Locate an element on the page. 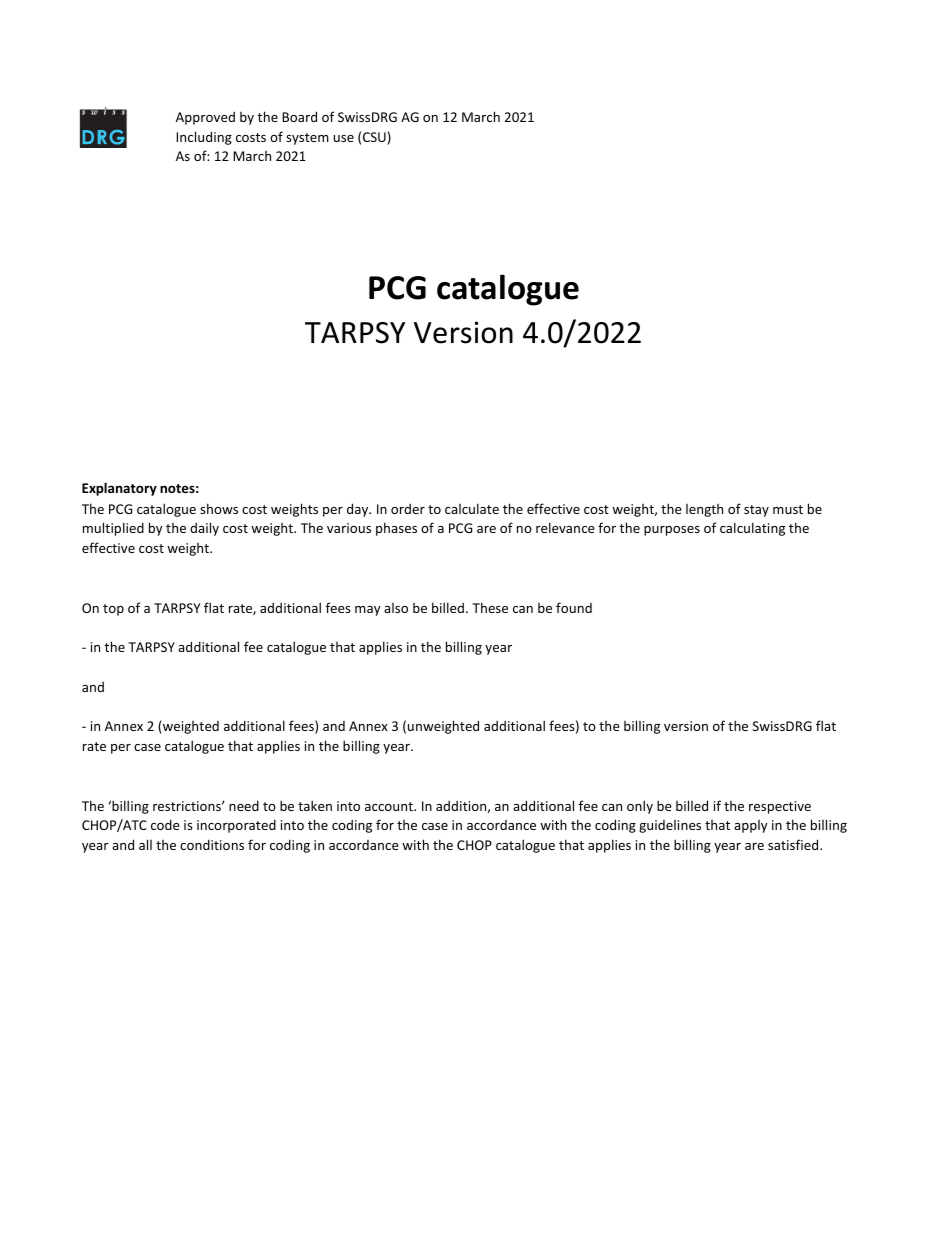 The image size is (952, 1233). account is located at coordinates (390, 806).
